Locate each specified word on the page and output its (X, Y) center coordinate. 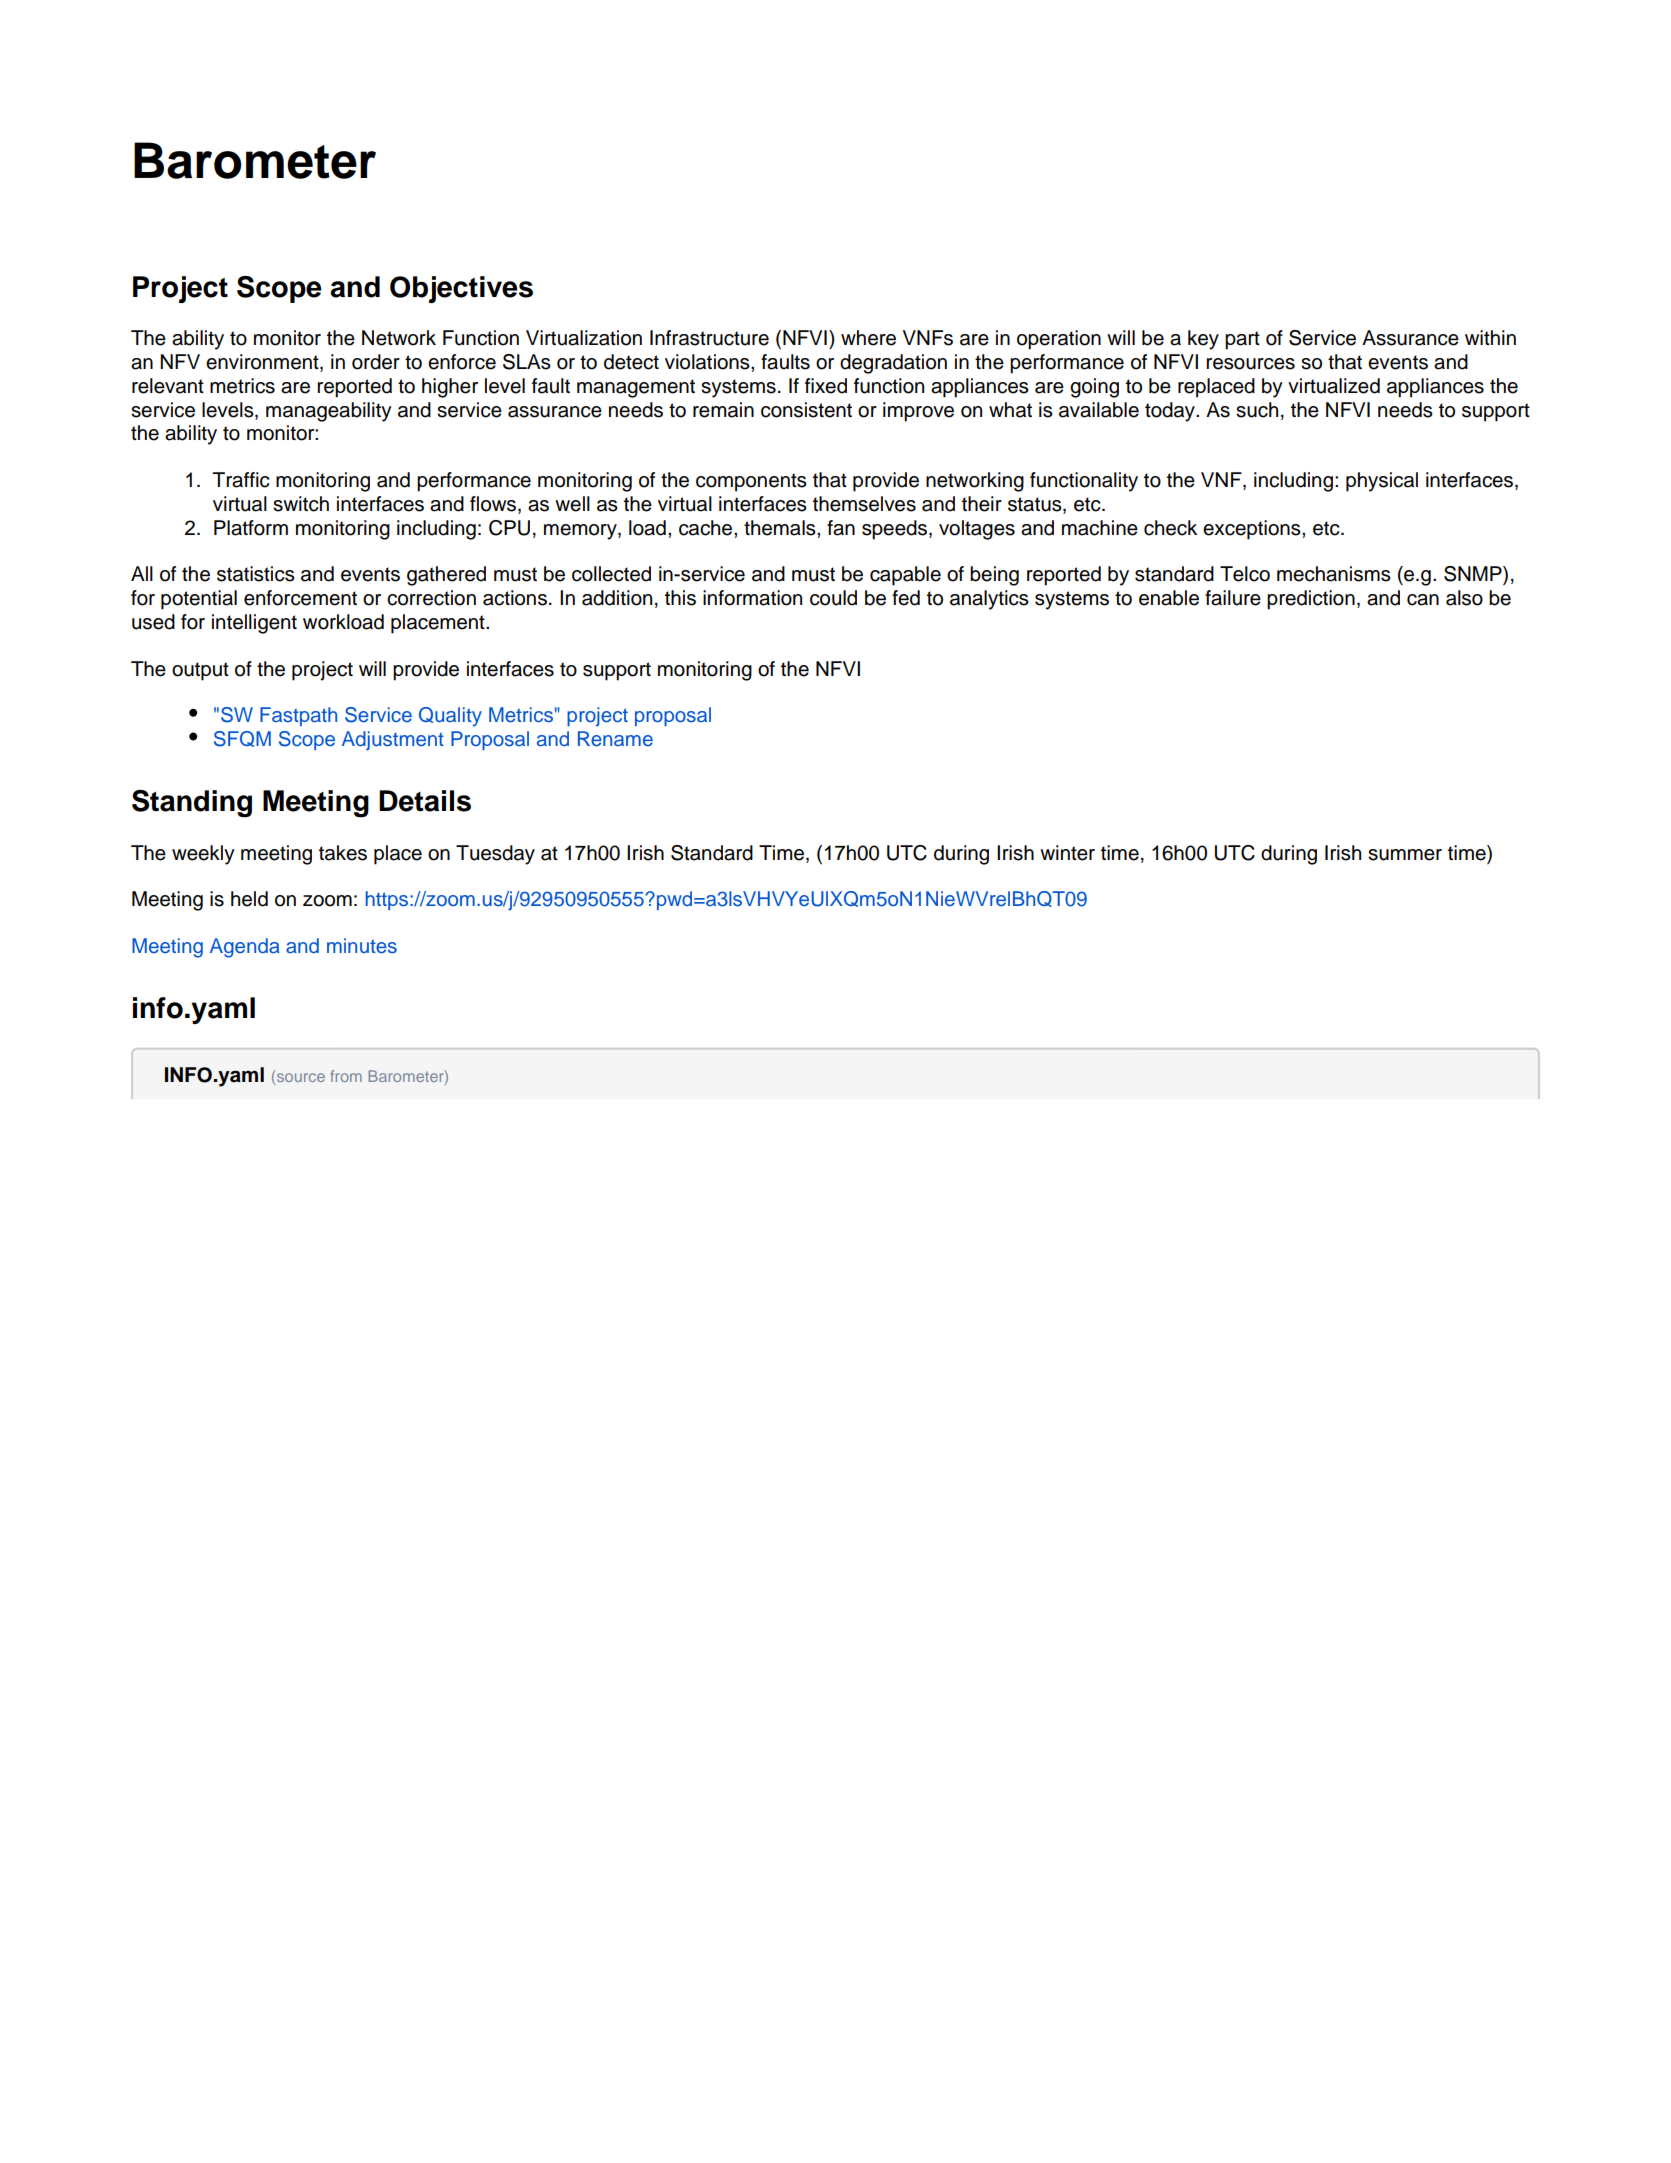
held (249, 899)
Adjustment (393, 740)
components (751, 482)
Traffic (241, 480)
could (833, 598)
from (346, 1076)
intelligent (254, 624)
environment (263, 363)
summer (1405, 855)
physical (1382, 482)
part (1242, 340)
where (868, 338)
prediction (1311, 600)
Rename (615, 739)
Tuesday (495, 855)
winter (1067, 853)
